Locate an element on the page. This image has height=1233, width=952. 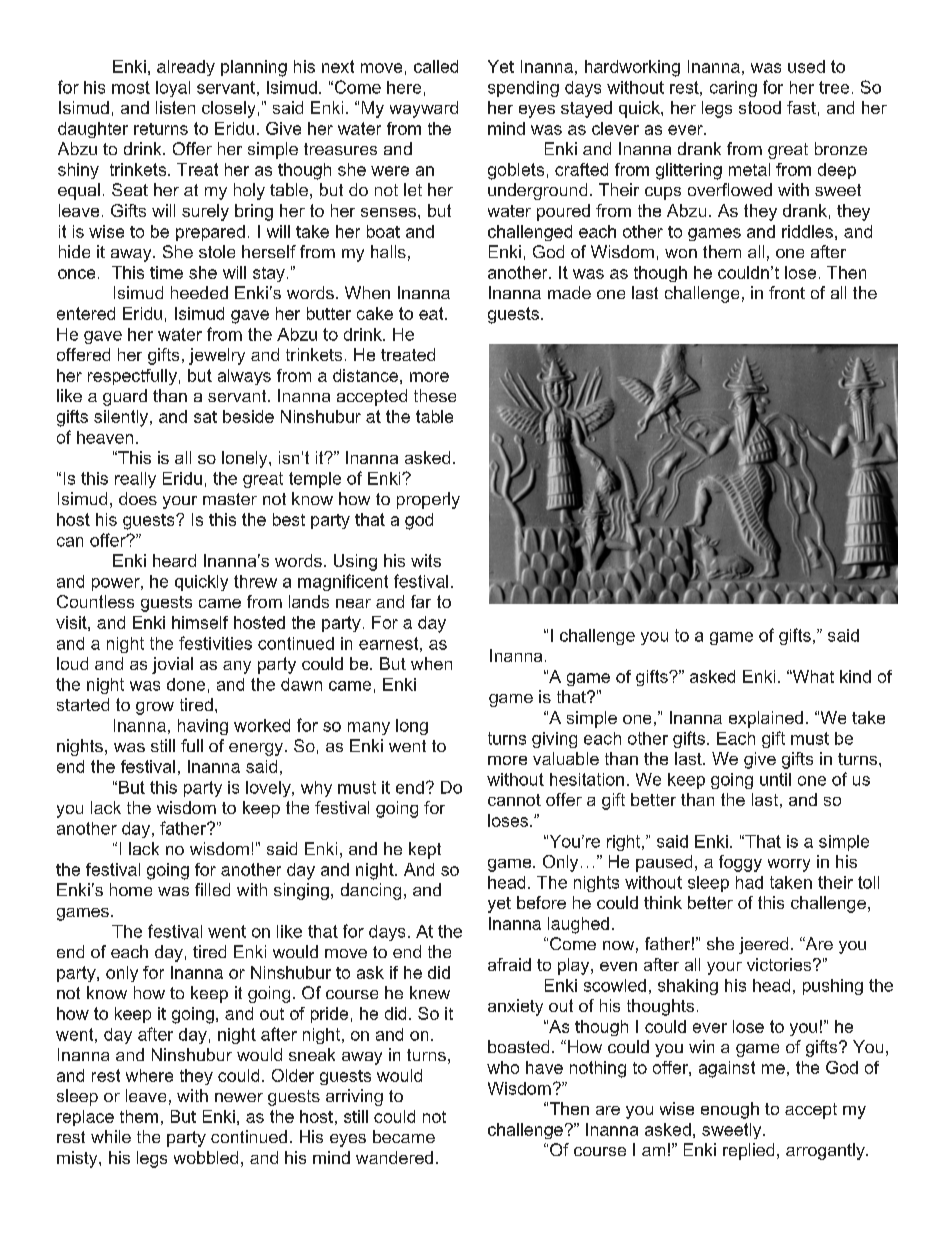
wobbled is located at coordinates (206, 1157).
